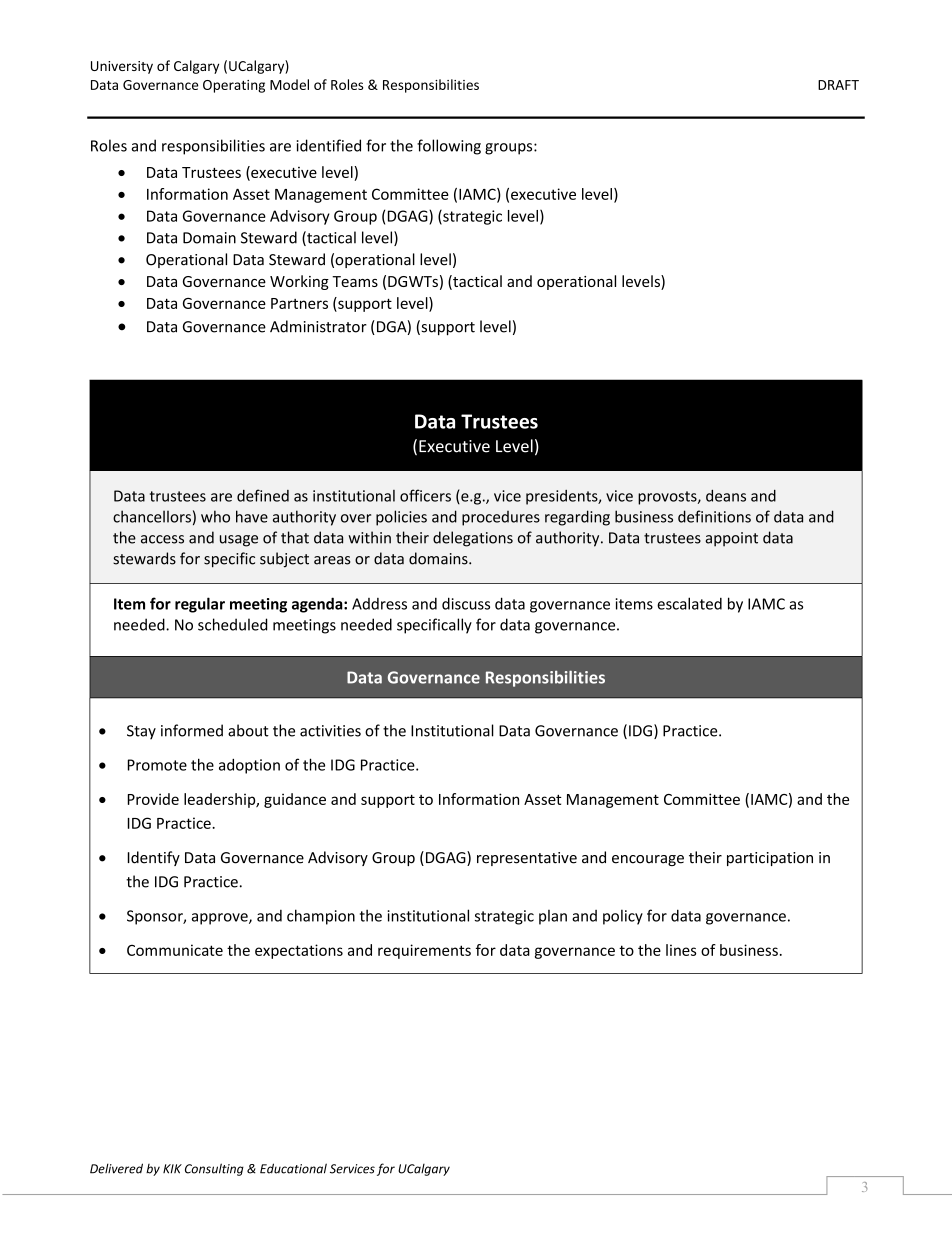  I want to click on discuss, so click(466, 603).
